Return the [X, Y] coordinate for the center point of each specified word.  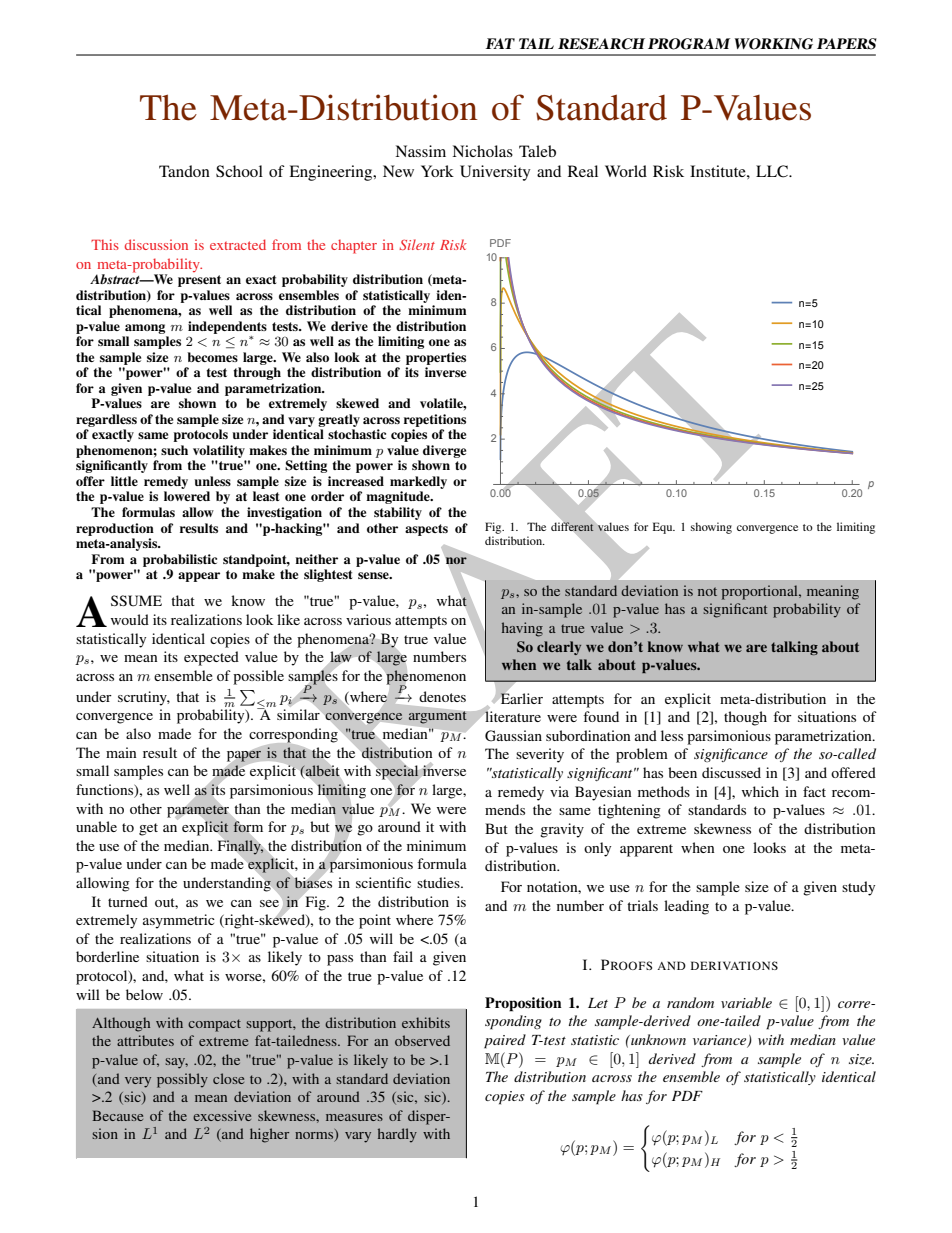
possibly [182, 1080]
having [522, 629]
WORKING [774, 44]
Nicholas [482, 151]
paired [505, 1041]
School [239, 171]
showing [711, 528]
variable [746, 1002]
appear [199, 577]
